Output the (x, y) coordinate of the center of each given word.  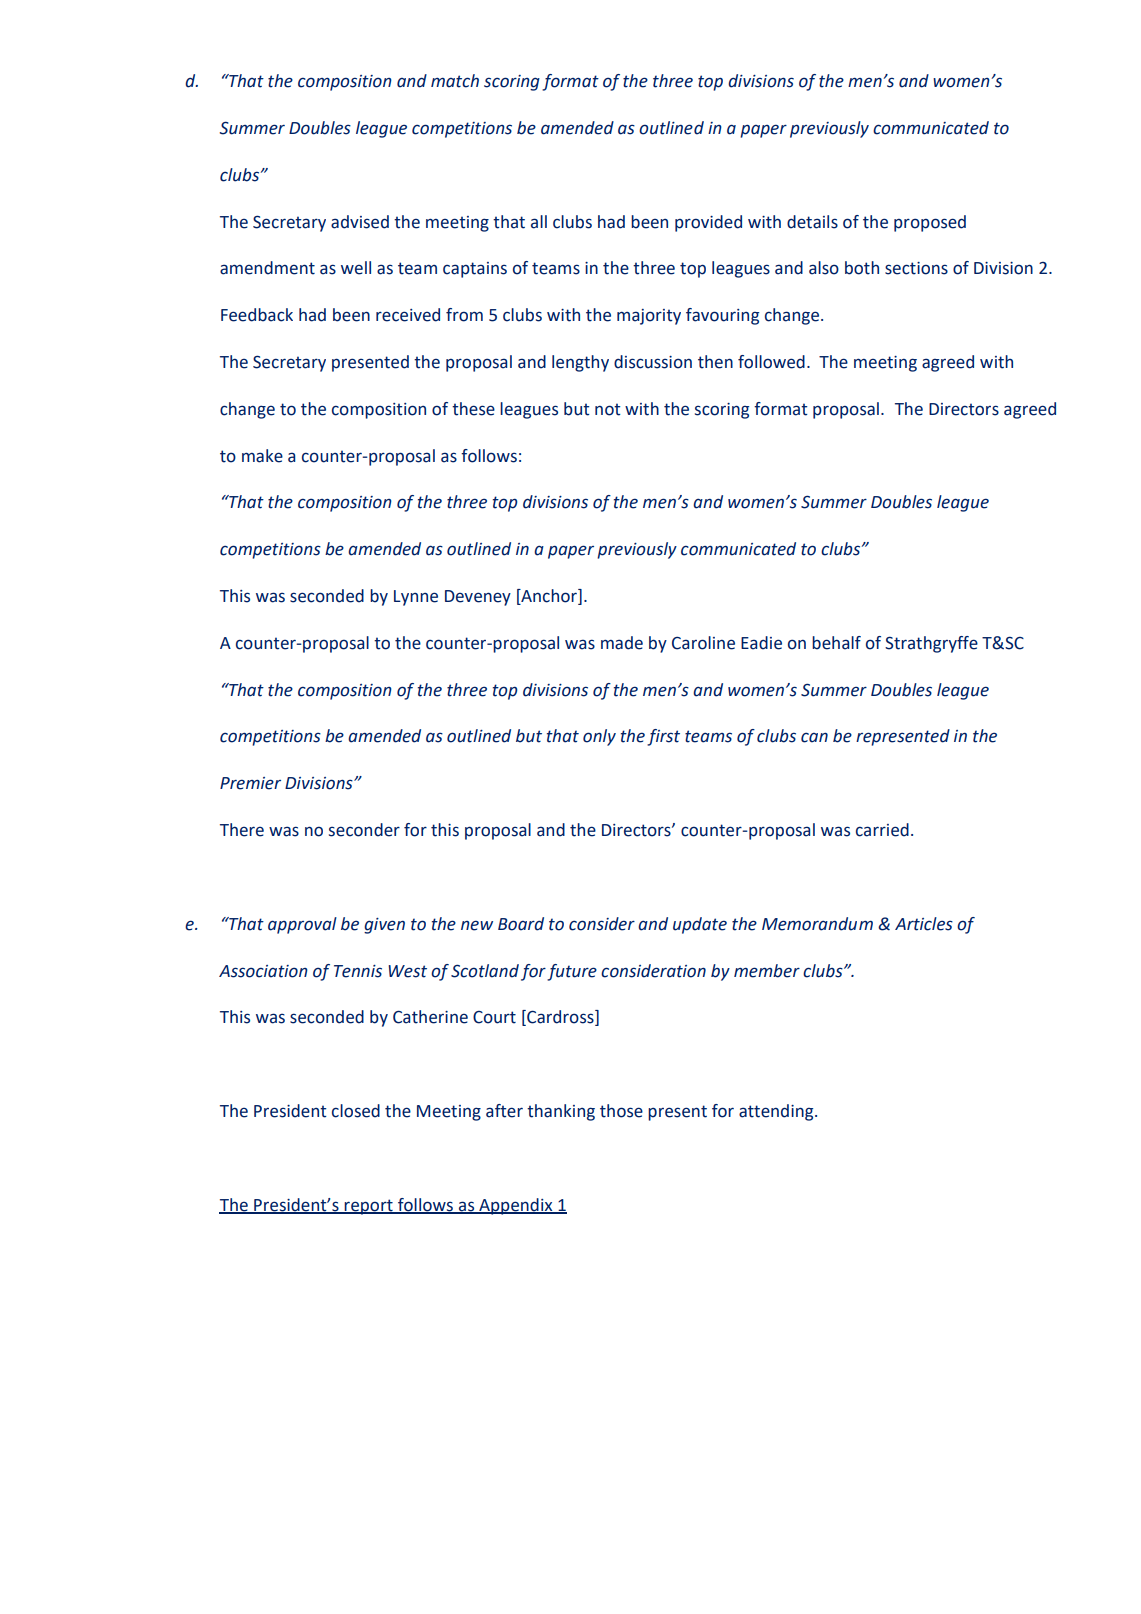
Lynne (416, 598)
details (812, 222)
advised (360, 222)
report (368, 1207)
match (455, 81)
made (622, 643)
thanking (561, 1112)
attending (777, 1112)
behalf (836, 643)
